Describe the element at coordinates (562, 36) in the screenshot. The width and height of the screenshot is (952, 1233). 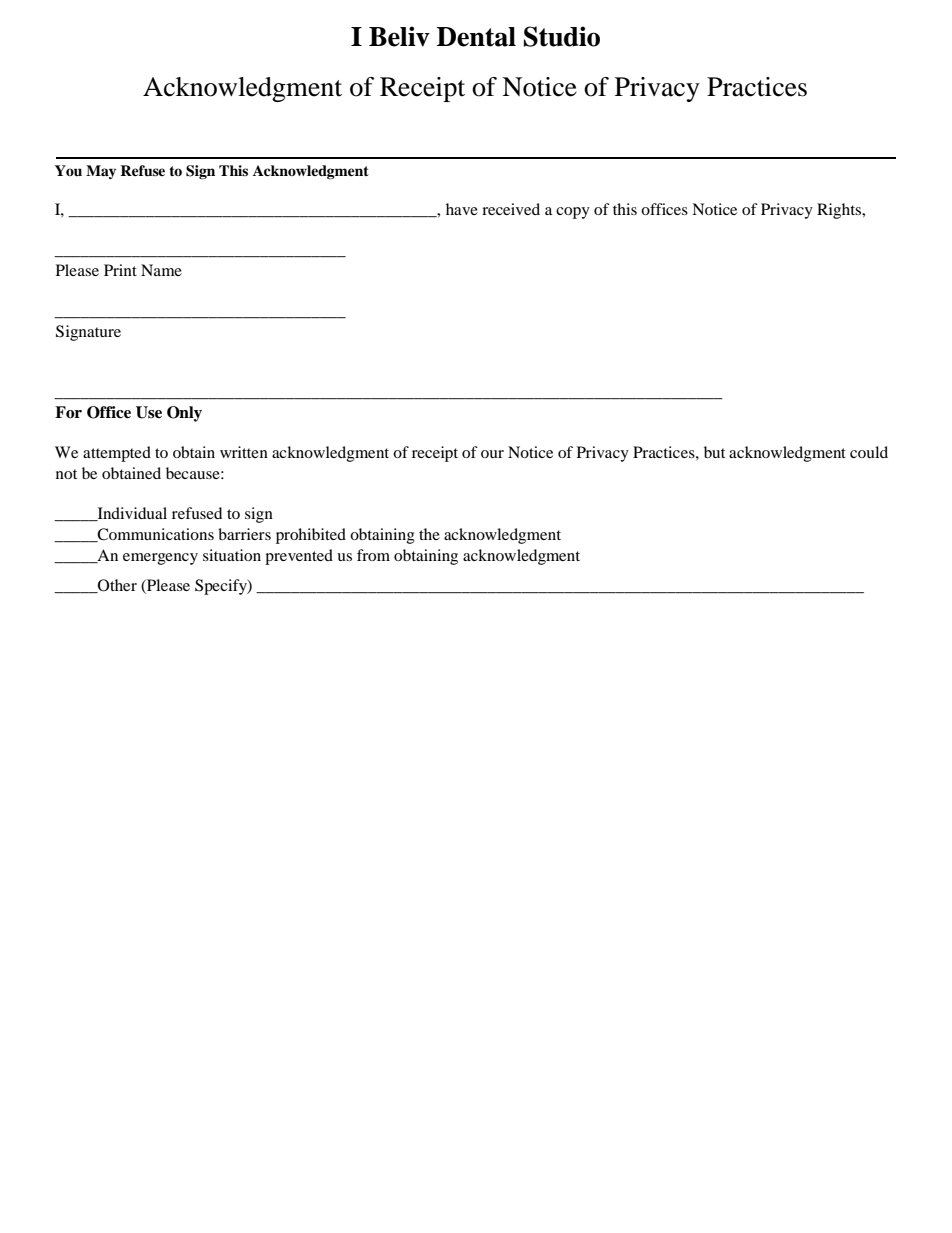
I see `Studio` at that location.
